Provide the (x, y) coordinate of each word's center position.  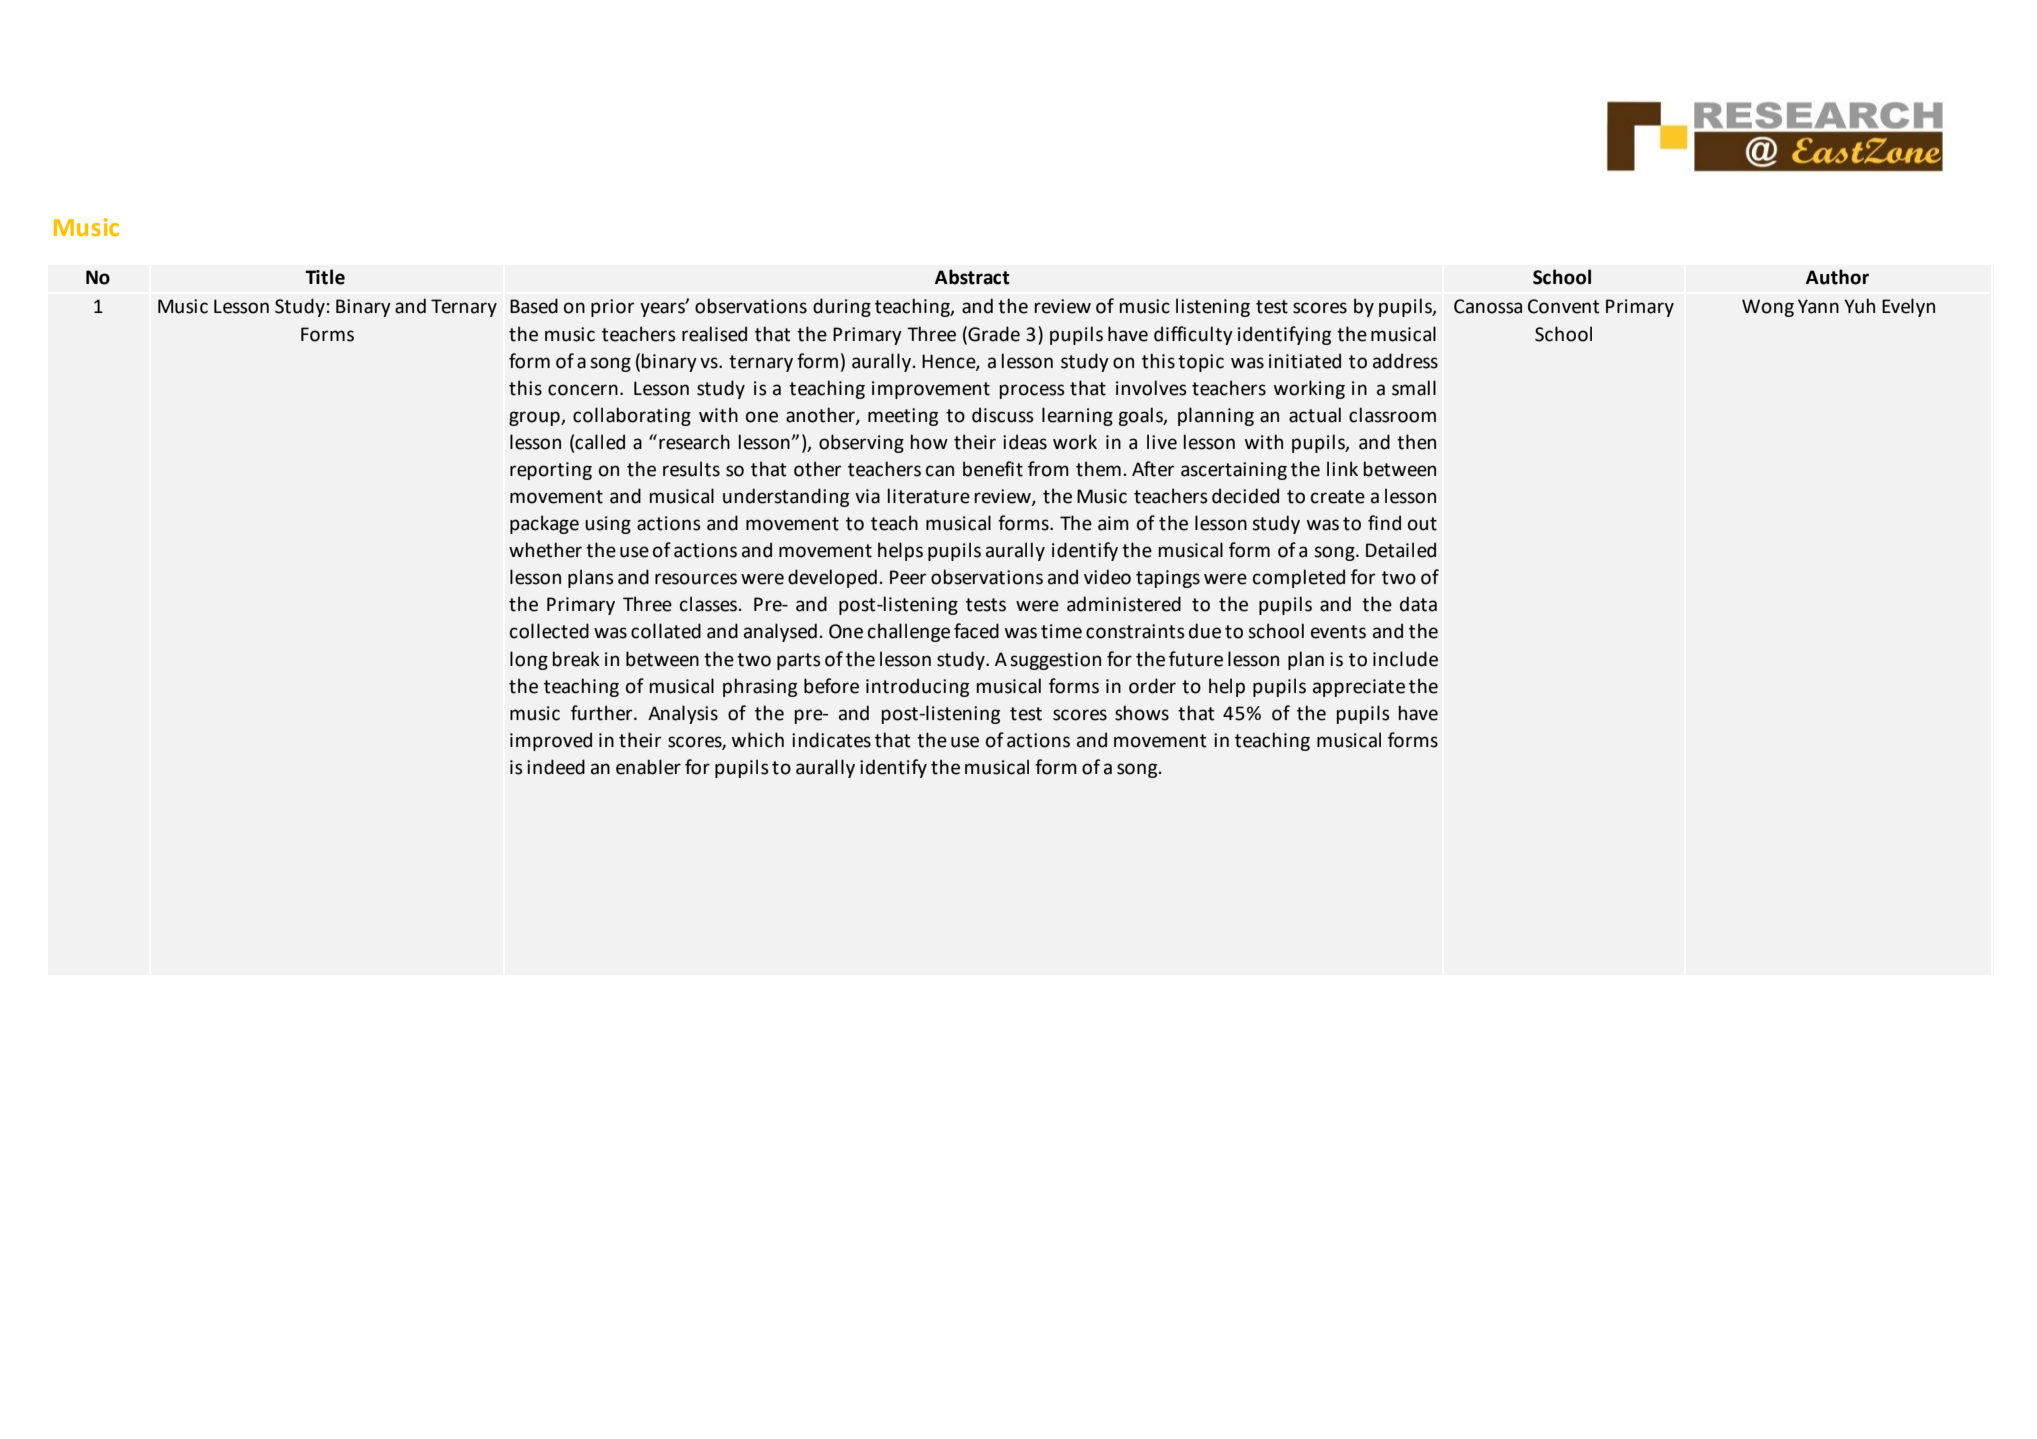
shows (1142, 713)
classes (710, 604)
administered (1124, 604)
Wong (1768, 308)
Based (534, 306)
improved (551, 741)
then (1416, 442)
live (1162, 442)
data (1418, 604)
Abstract (972, 277)
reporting (551, 471)
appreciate (1359, 688)
